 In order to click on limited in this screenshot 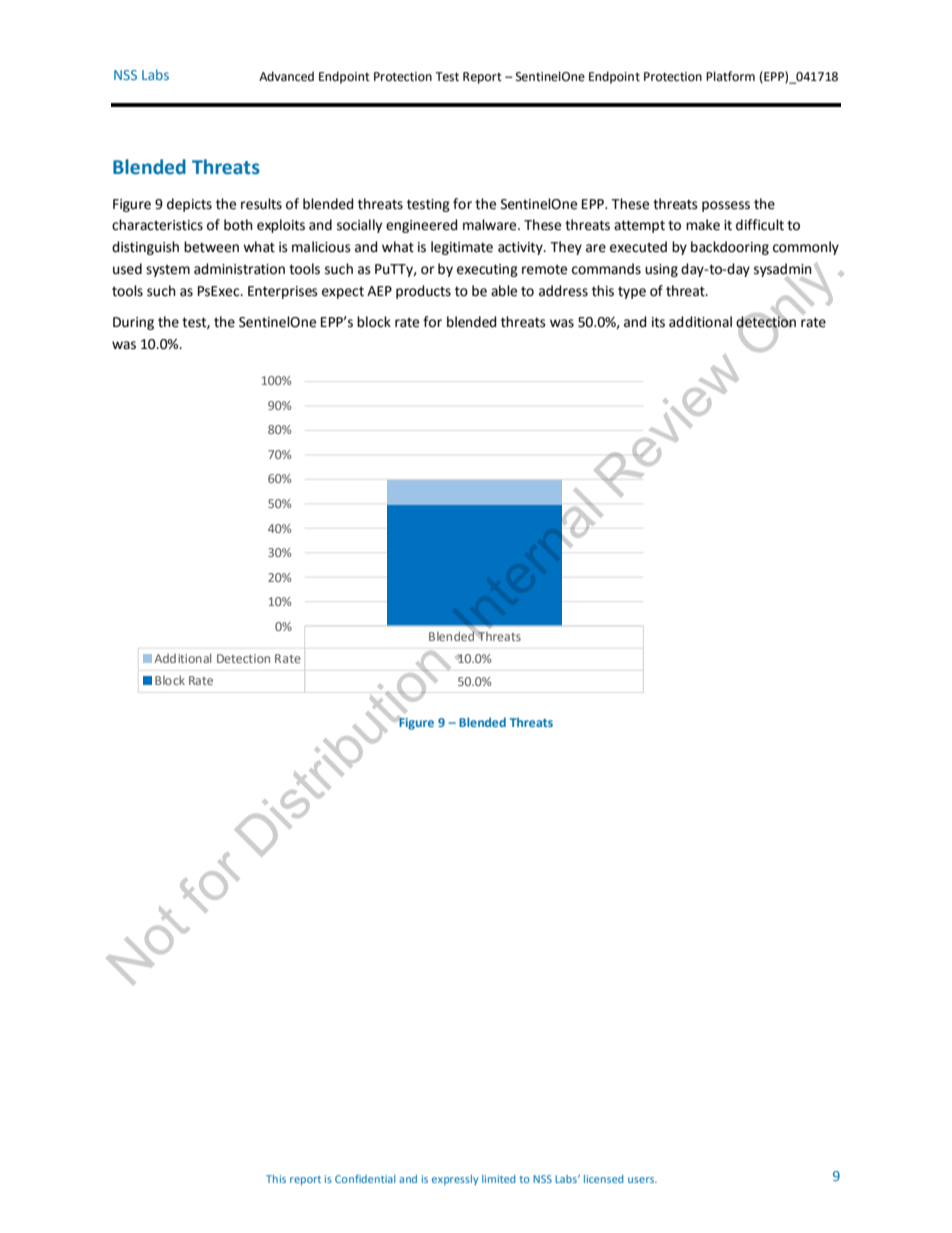, I will do `click(499, 1179)`.
